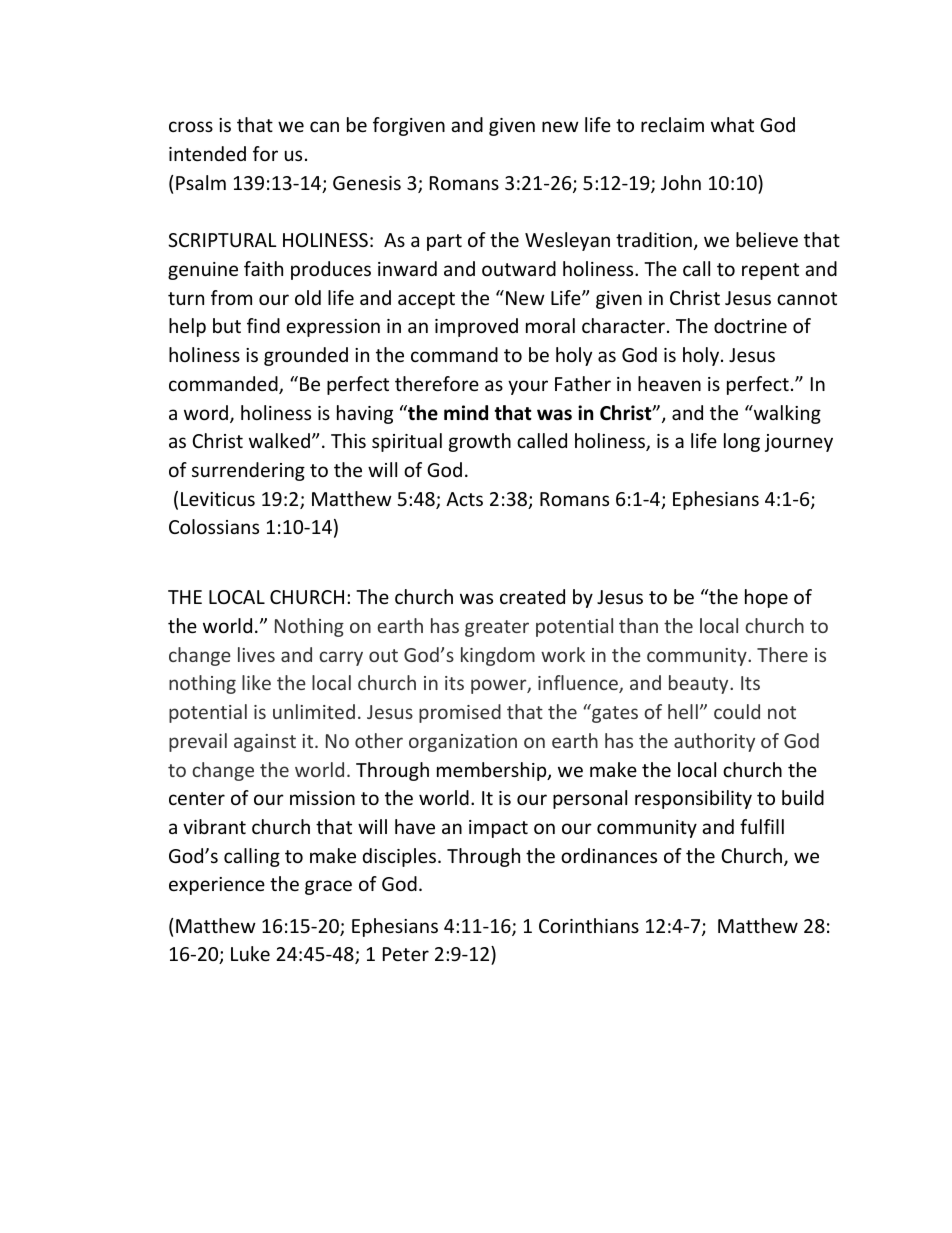 The image size is (952, 1233). What do you see at coordinates (250, 953) in the screenshot?
I see `Luke` at bounding box center [250, 953].
